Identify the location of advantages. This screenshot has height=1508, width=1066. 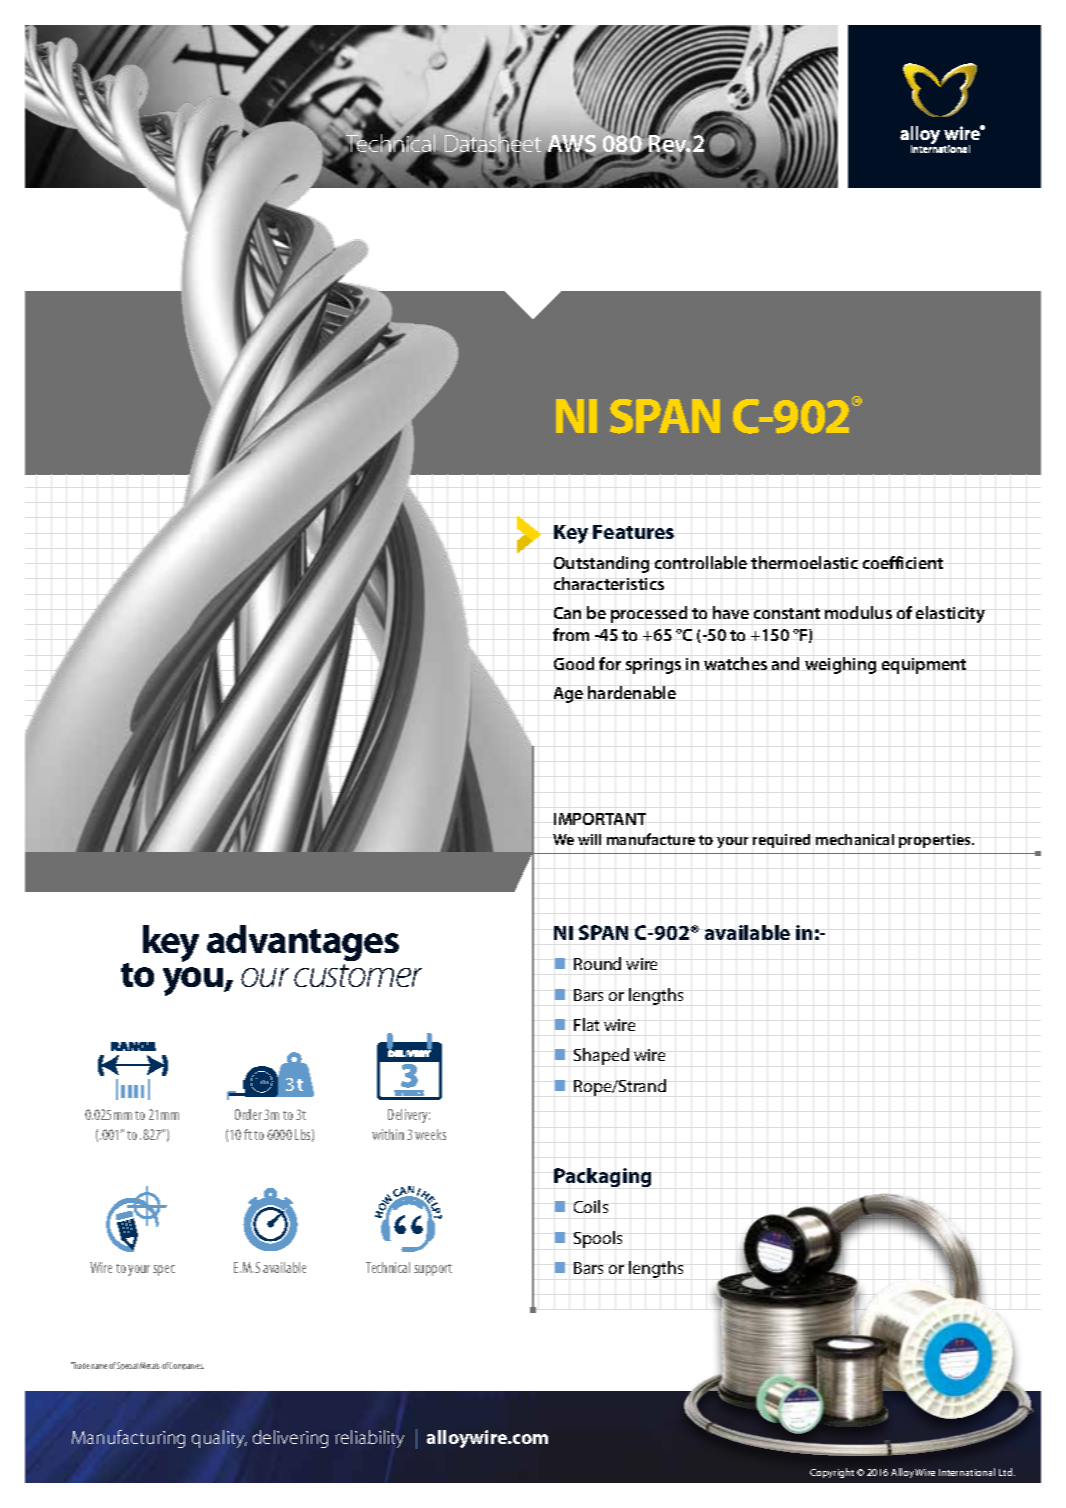
(303, 943).
